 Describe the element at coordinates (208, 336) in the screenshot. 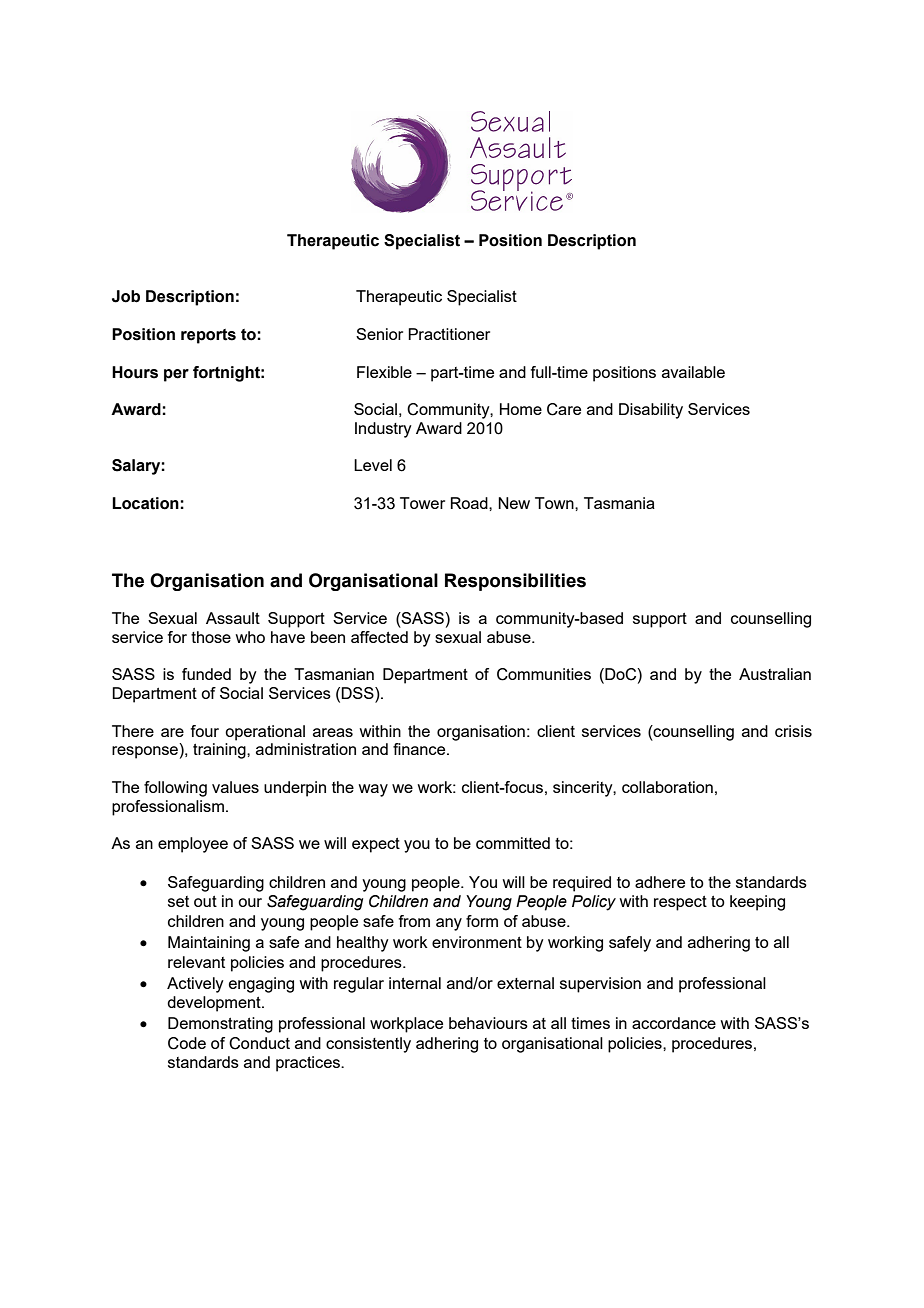

I see `reports` at that location.
